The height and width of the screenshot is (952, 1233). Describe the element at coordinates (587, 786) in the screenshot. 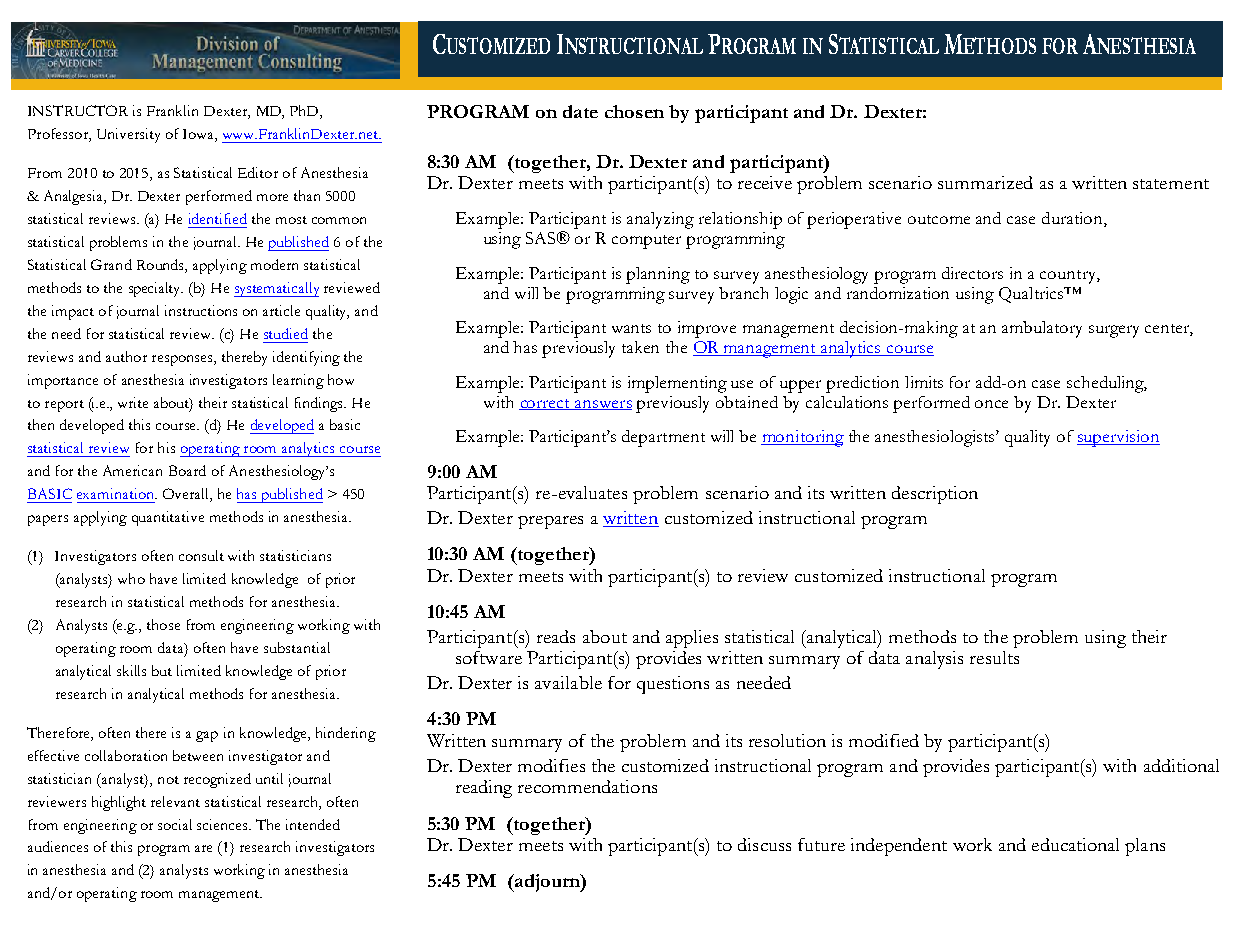

I see `recommendations` at that location.
